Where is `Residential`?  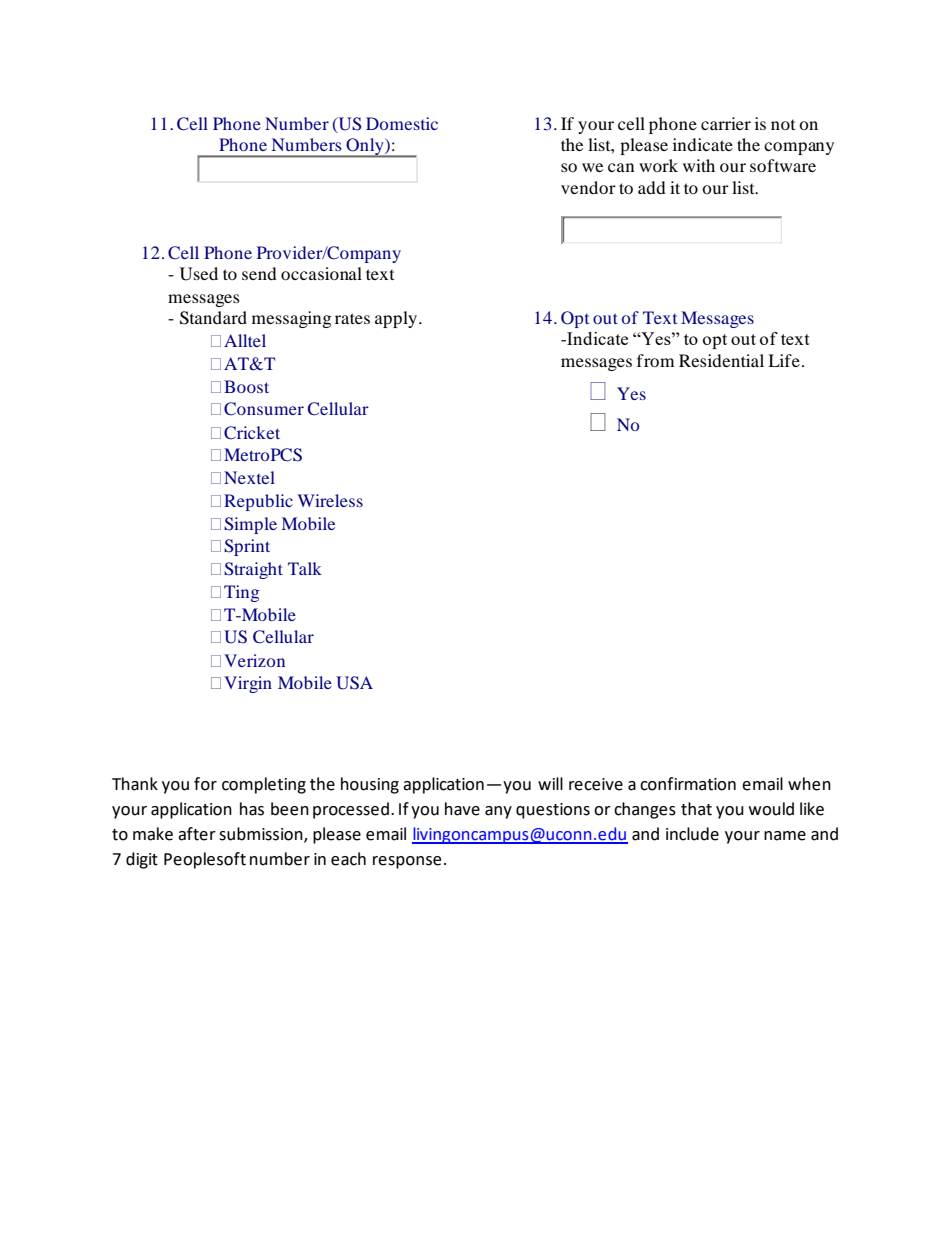
Residential is located at coordinates (721, 360).
